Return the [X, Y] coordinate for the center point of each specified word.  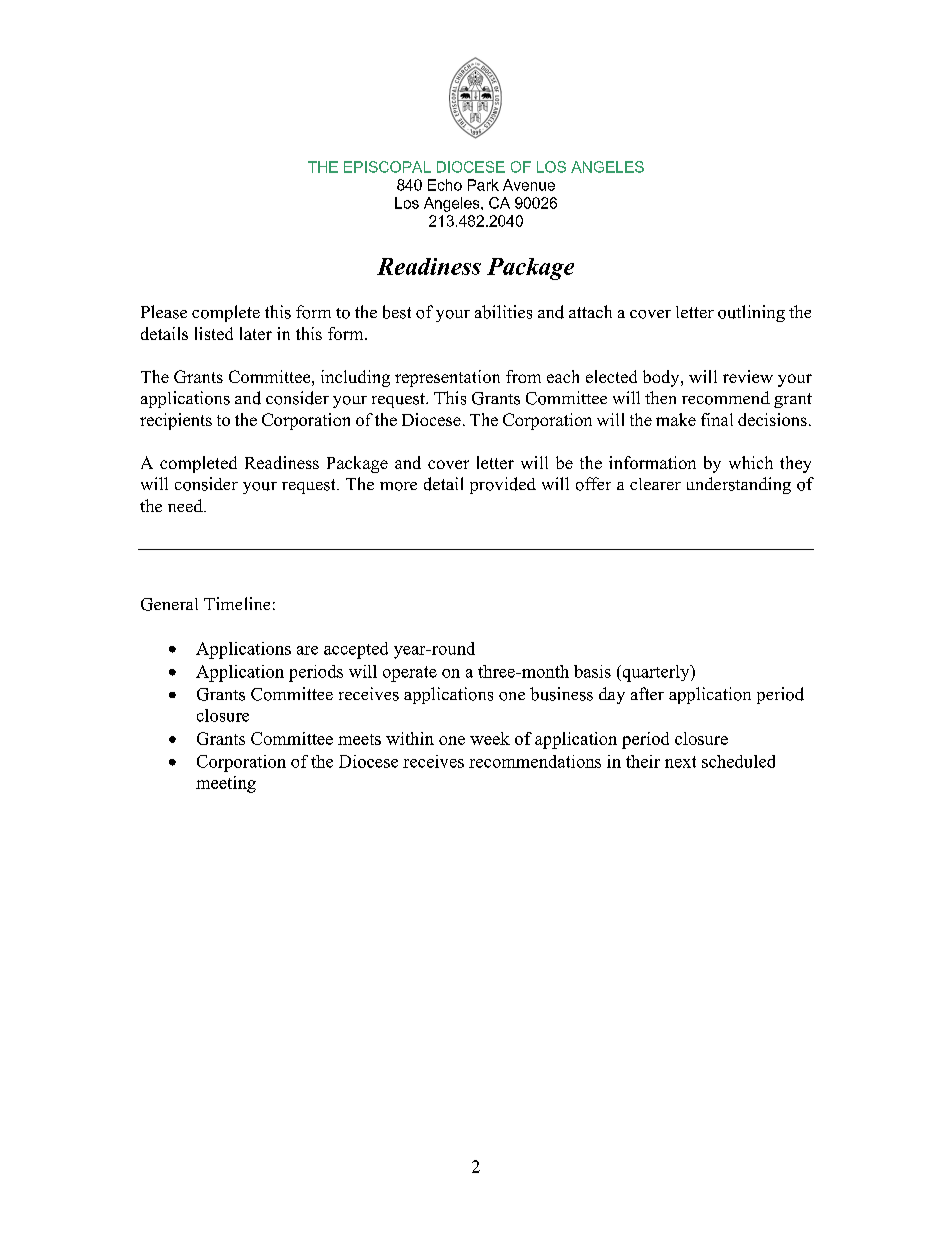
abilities [503, 312]
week [490, 738]
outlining [751, 313]
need [186, 505]
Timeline [237, 603]
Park [483, 185]
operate [410, 674]
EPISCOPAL [387, 167]
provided [503, 485]
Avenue [529, 185]
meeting [226, 784]
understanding [739, 485]
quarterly [656, 673]
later [256, 333]
